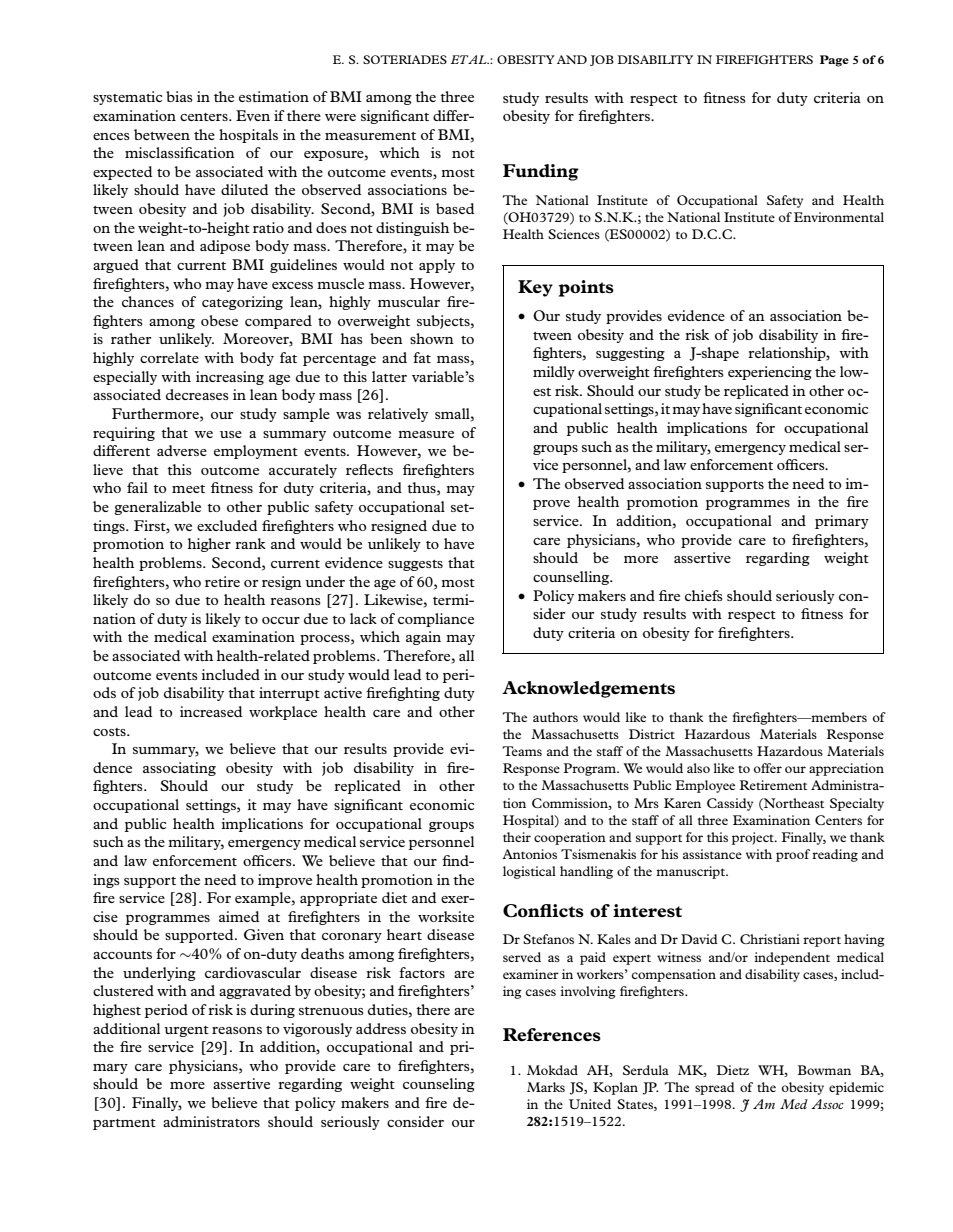 The width and height of the screenshot is (953, 1232). What do you see at coordinates (439, 1085) in the screenshot?
I see `counseling` at bounding box center [439, 1085].
